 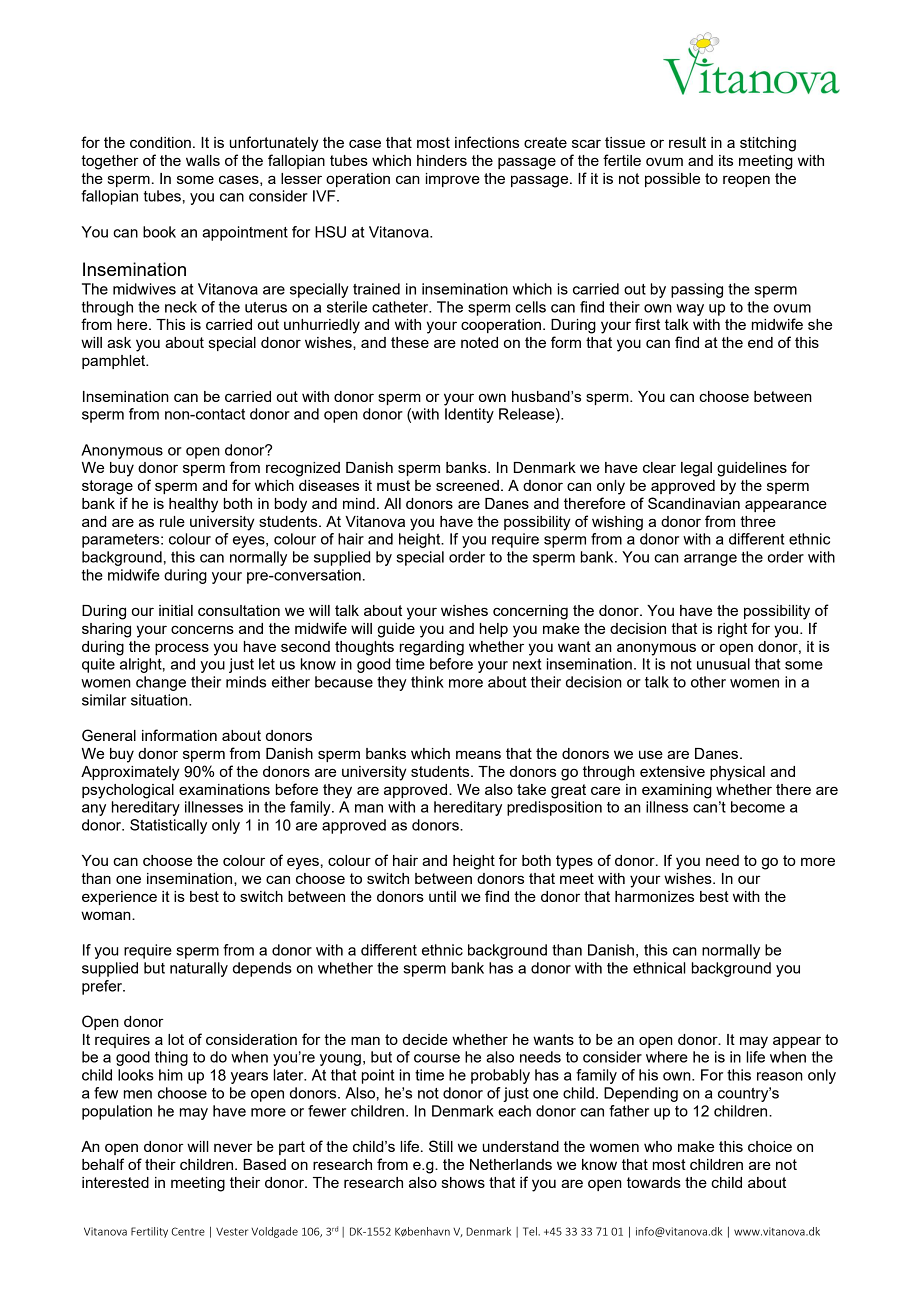 What do you see at coordinates (188, 1231) in the page?
I see `Centre` at bounding box center [188, 1231].
